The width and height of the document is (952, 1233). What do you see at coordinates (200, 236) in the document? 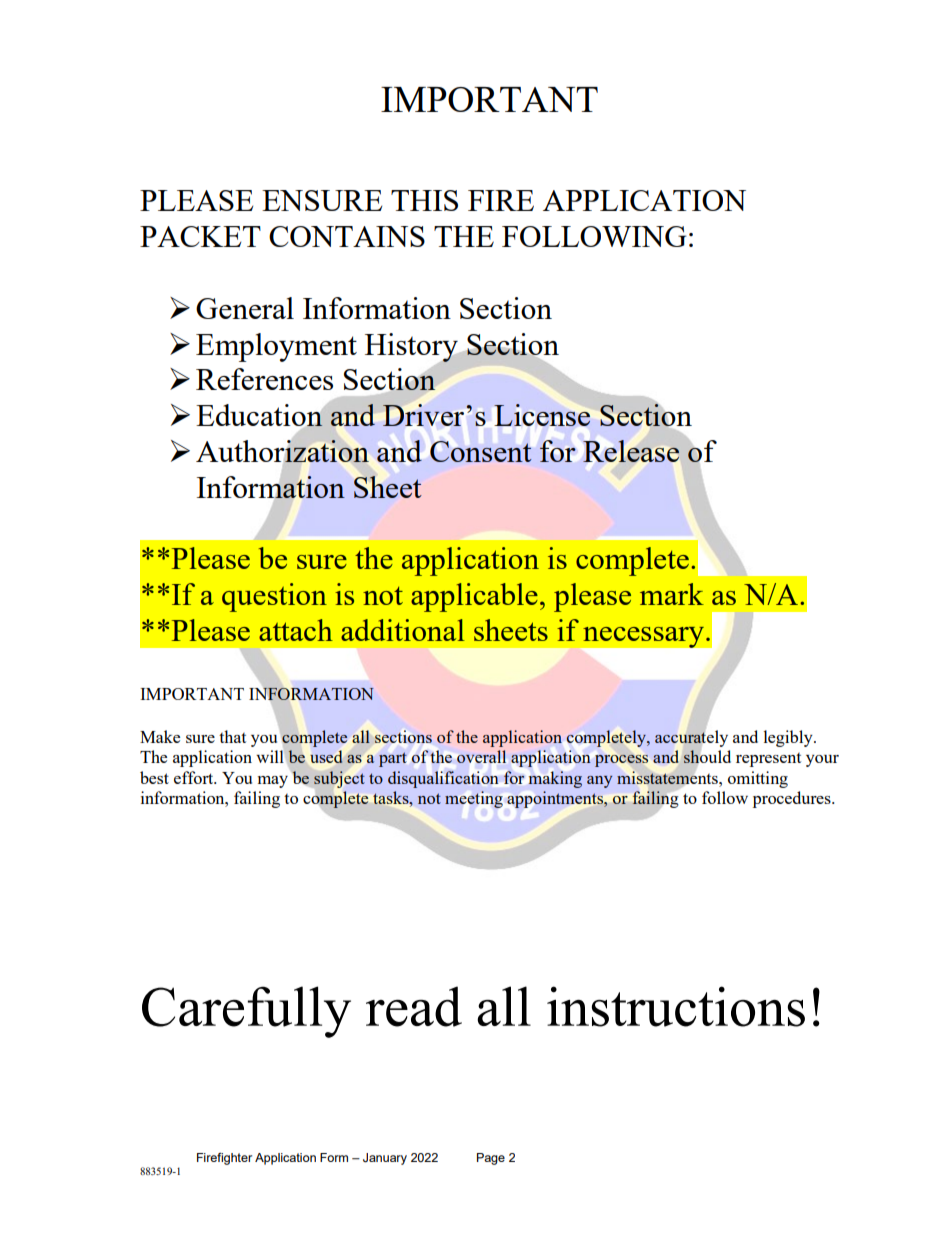
I see `PACKET` at bounding box center [200, 236].
